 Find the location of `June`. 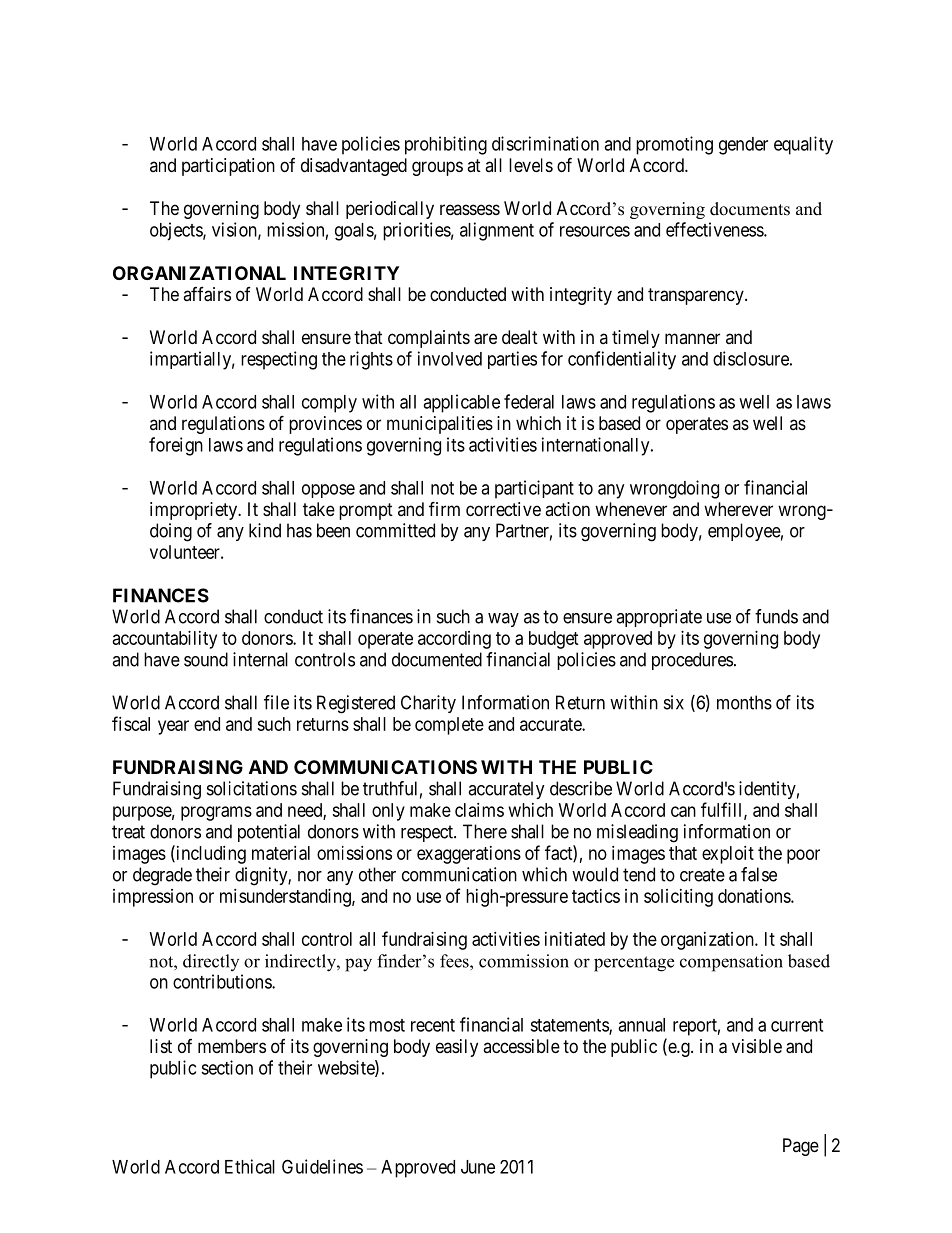

June is located at coordinates (478, 1167).
